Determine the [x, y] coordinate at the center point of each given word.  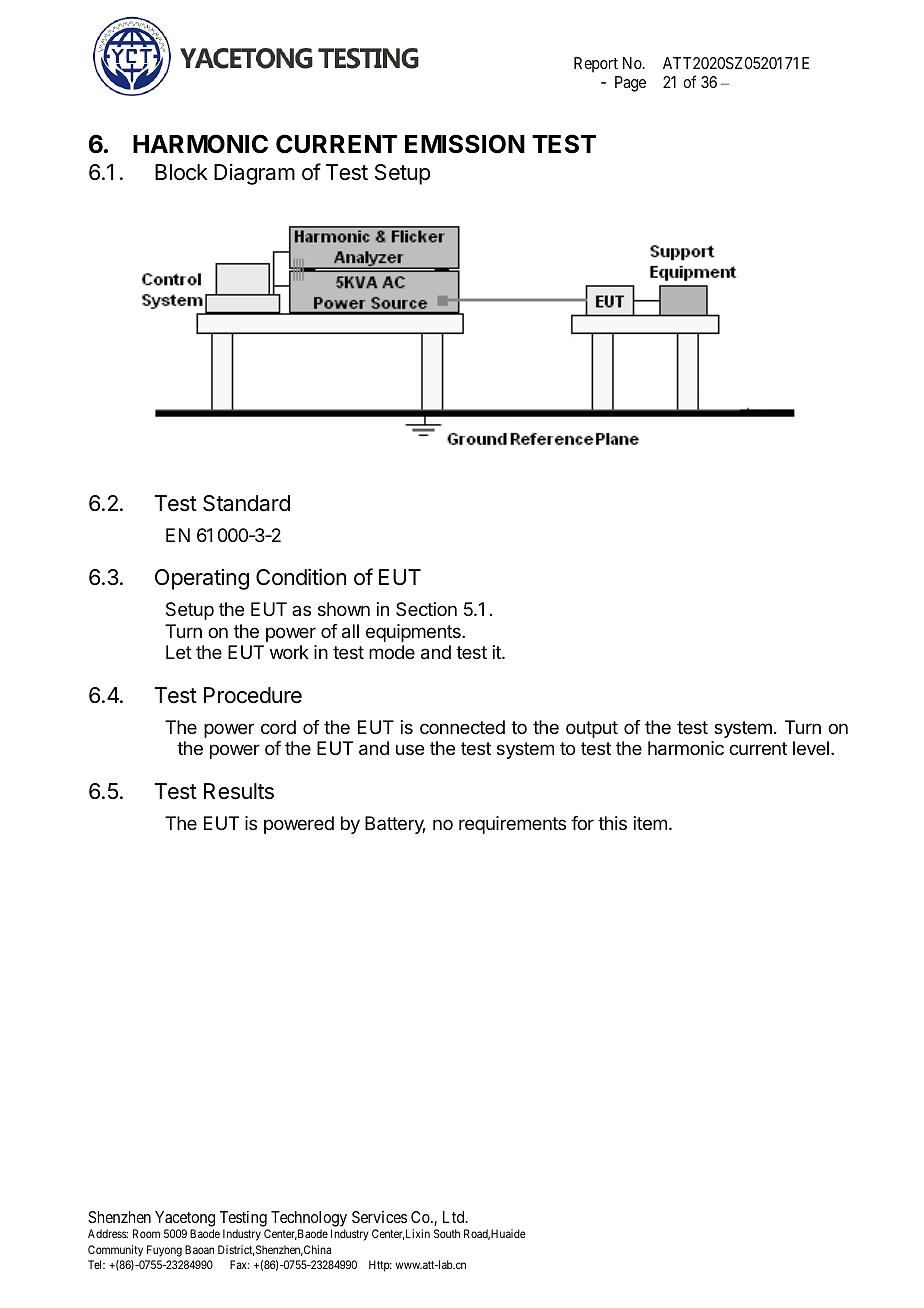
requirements [512, 825]
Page [630, 84]
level [811, 748]
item [650, 823]
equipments [414, 633]
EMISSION [465, 144]
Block [181, 172]
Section [426, 609]
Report [596, 65]
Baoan [199, 1249]
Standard [246, 503]
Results [239, 791]
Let [179, 652]
